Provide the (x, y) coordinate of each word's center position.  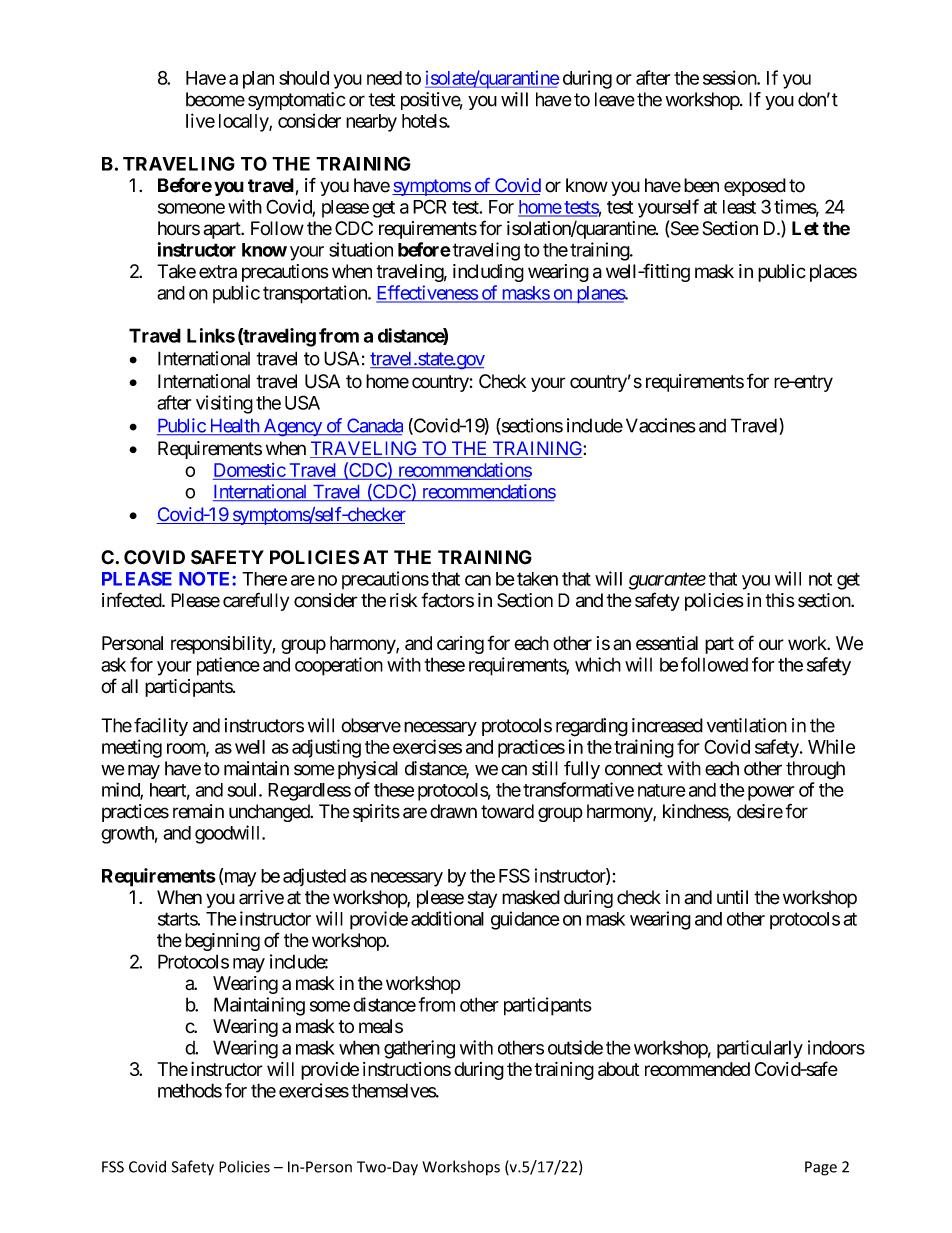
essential (667, 643)
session (730, 77)
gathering (419, 1049)
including (488, 273)
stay (482, 899)
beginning (222, 942)
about (619, 1069)
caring (460, 645)
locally (244, 123)
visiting (224, 404)
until (732, 897)
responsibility (222, 645)
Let (805, 228)
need (384, 78)
